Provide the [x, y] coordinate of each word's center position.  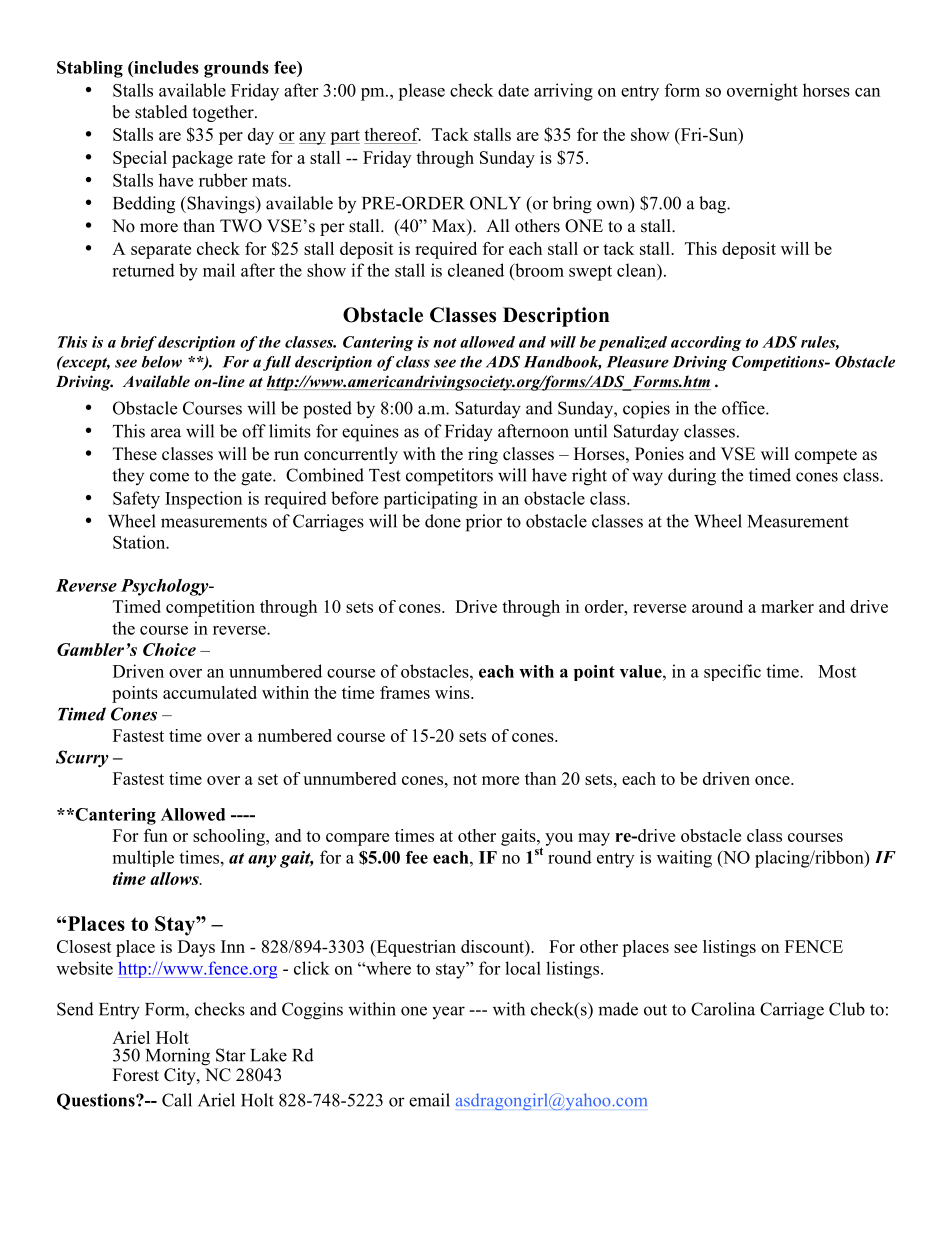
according [706, 343]
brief [138, 343]
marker [787, 606]
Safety [136, 500]
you [559, 839]
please [421, 92]
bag [713, 205]
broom [538, 270]
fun [156, 835]
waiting [684, 859]
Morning [178, 1057]
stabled [161, 112]
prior [484, 523]
